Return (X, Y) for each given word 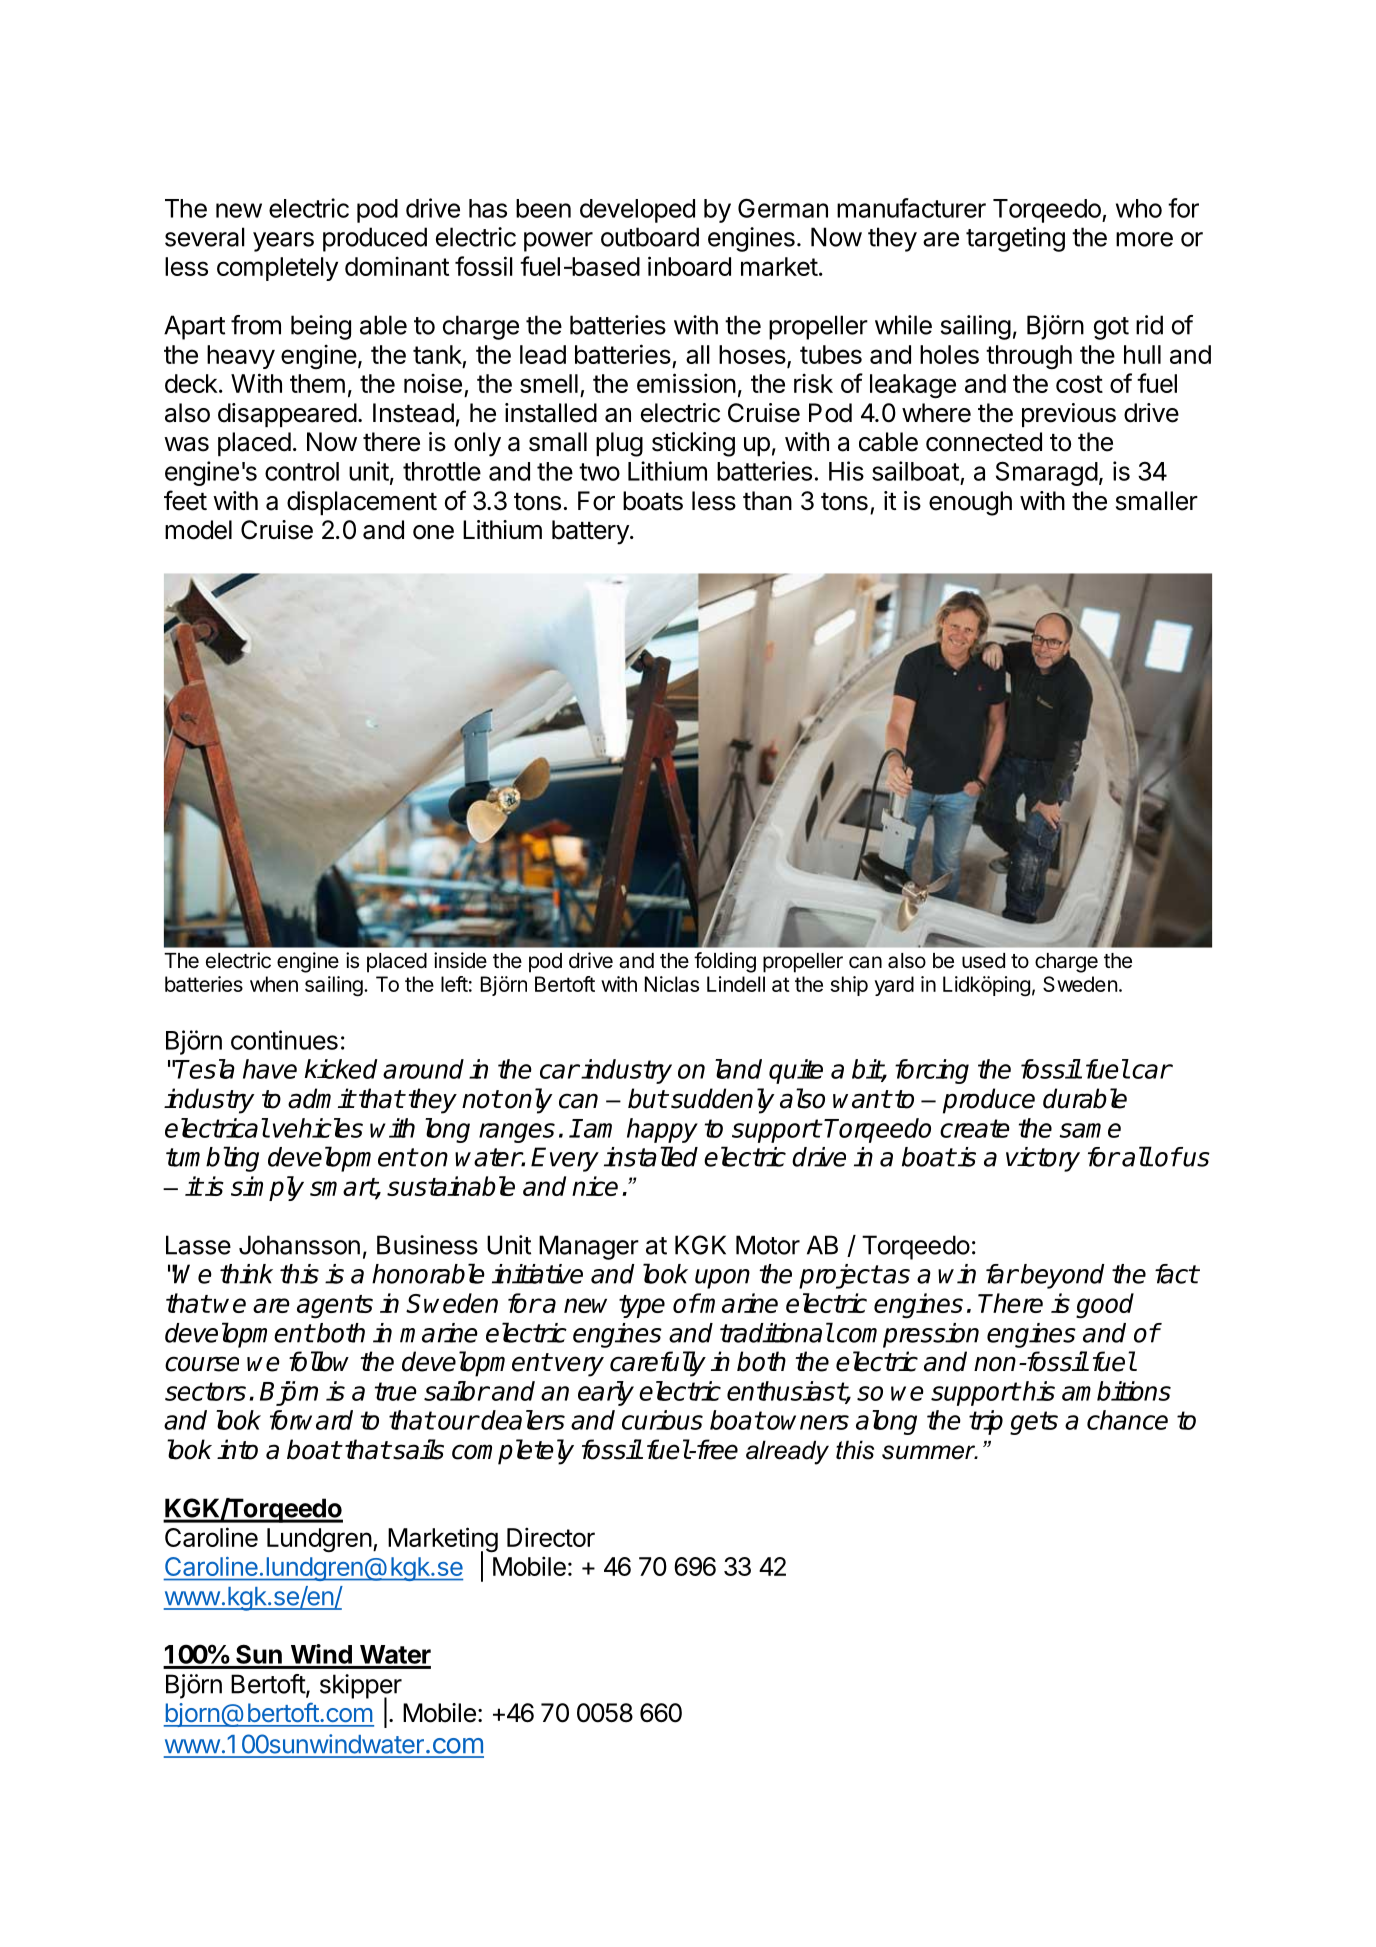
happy (662, 1130)
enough (970, 503)
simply (267, 1188)
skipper (361, 1687)
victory (1043, 1159)
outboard (650, 237)
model (198, 530)
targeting (1015, 239)
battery (591, 532)
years (283, 242)
